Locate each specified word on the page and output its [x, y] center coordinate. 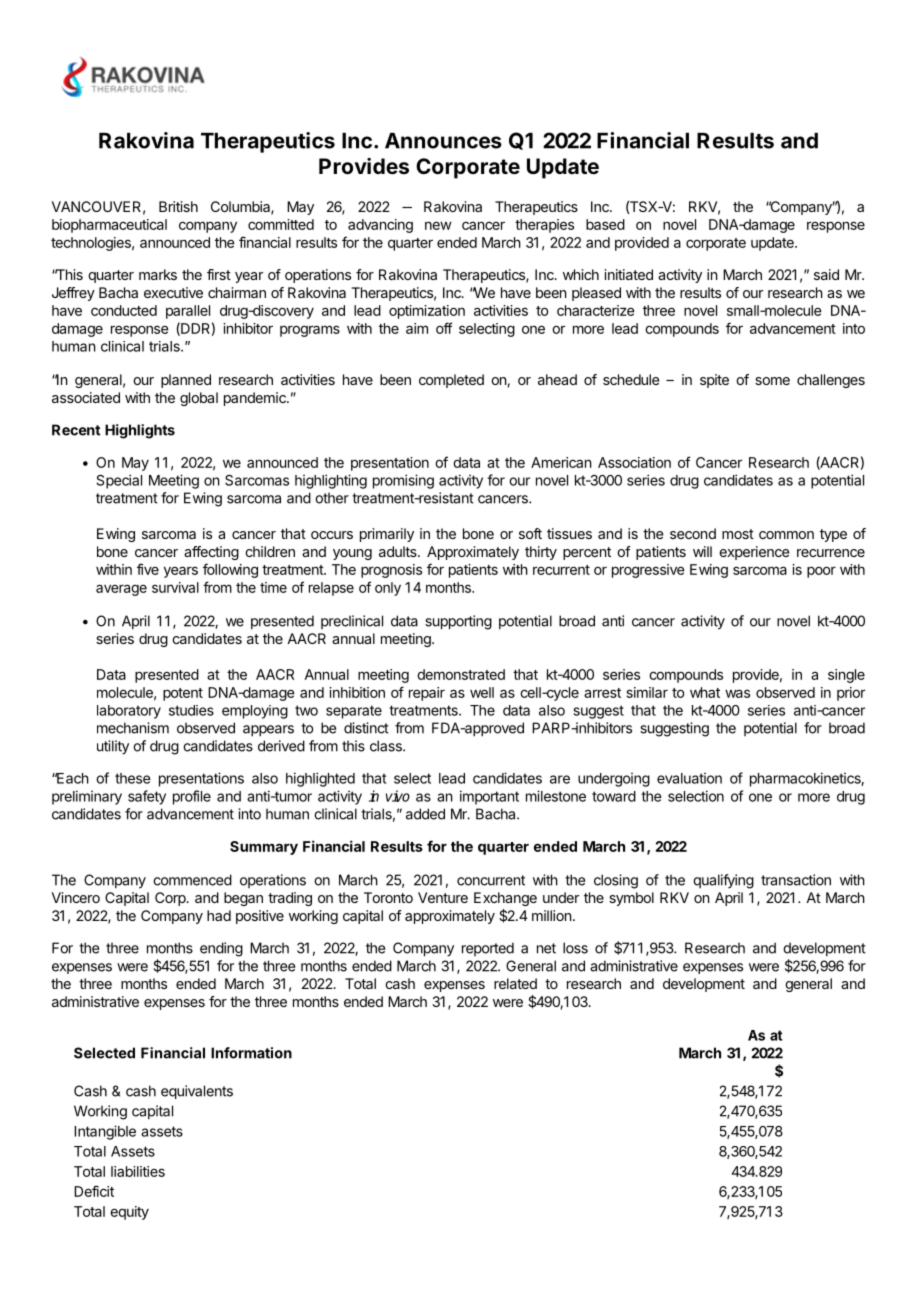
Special [119, 481]
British [178, 206]
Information [251, 1053]
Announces [443, 141]
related [515, 983]
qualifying [723, 881]
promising [403, 481]
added [425, 814]
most [738, 534]
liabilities [138, 1171]
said [826, 274]
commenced [192, 880]
